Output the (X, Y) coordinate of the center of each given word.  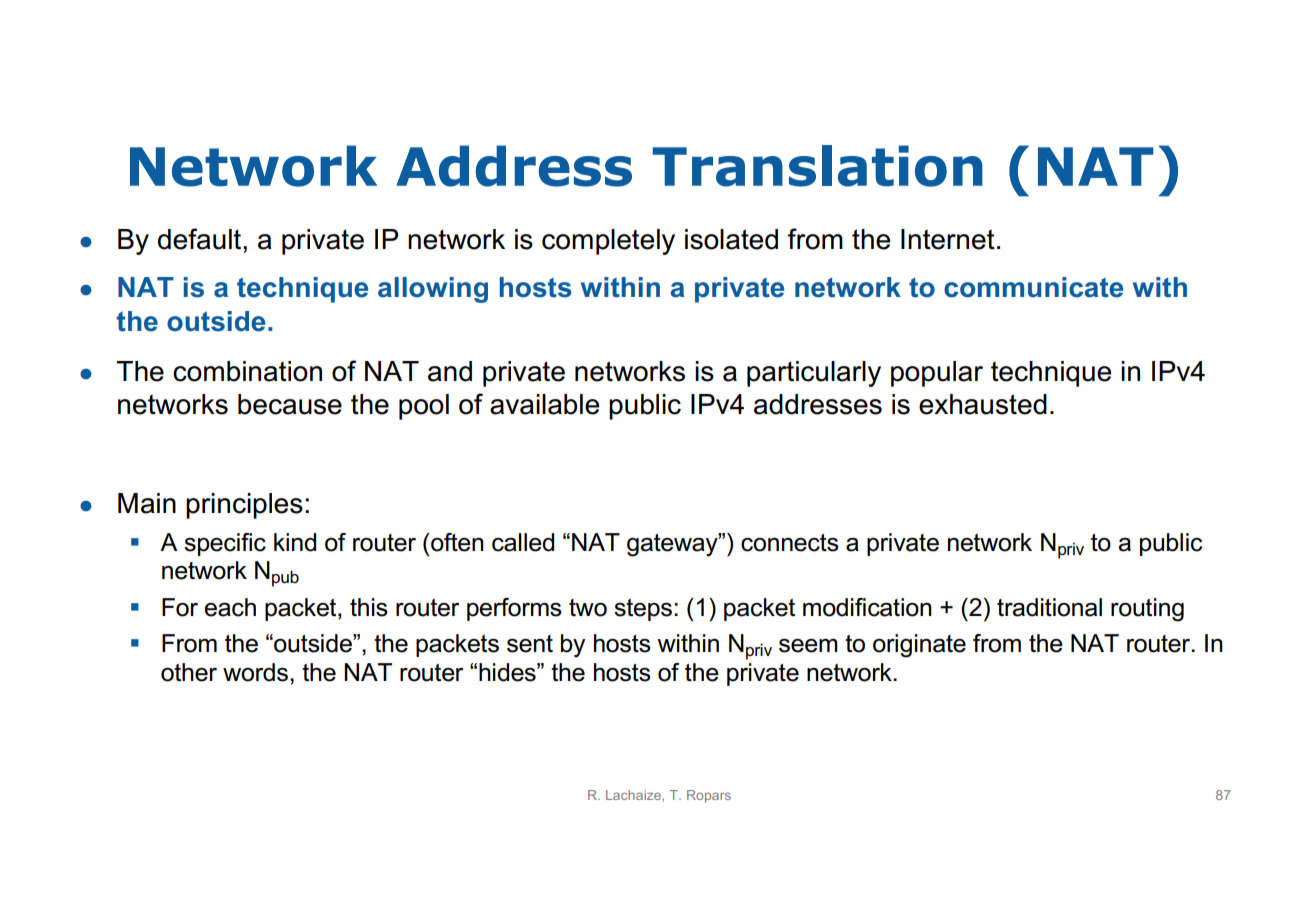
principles (244, 506)
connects (790, 543)
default (201, 239)
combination (247, 371)
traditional (1049, 607)
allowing (433, 290)
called (523, 542)
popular (937, 374)
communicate (1033, 287)
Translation (818, 166)
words (255, 672)
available (544, 404)
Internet (948, 239)
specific (225, 544)
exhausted (983, 404)
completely (608, 242)
